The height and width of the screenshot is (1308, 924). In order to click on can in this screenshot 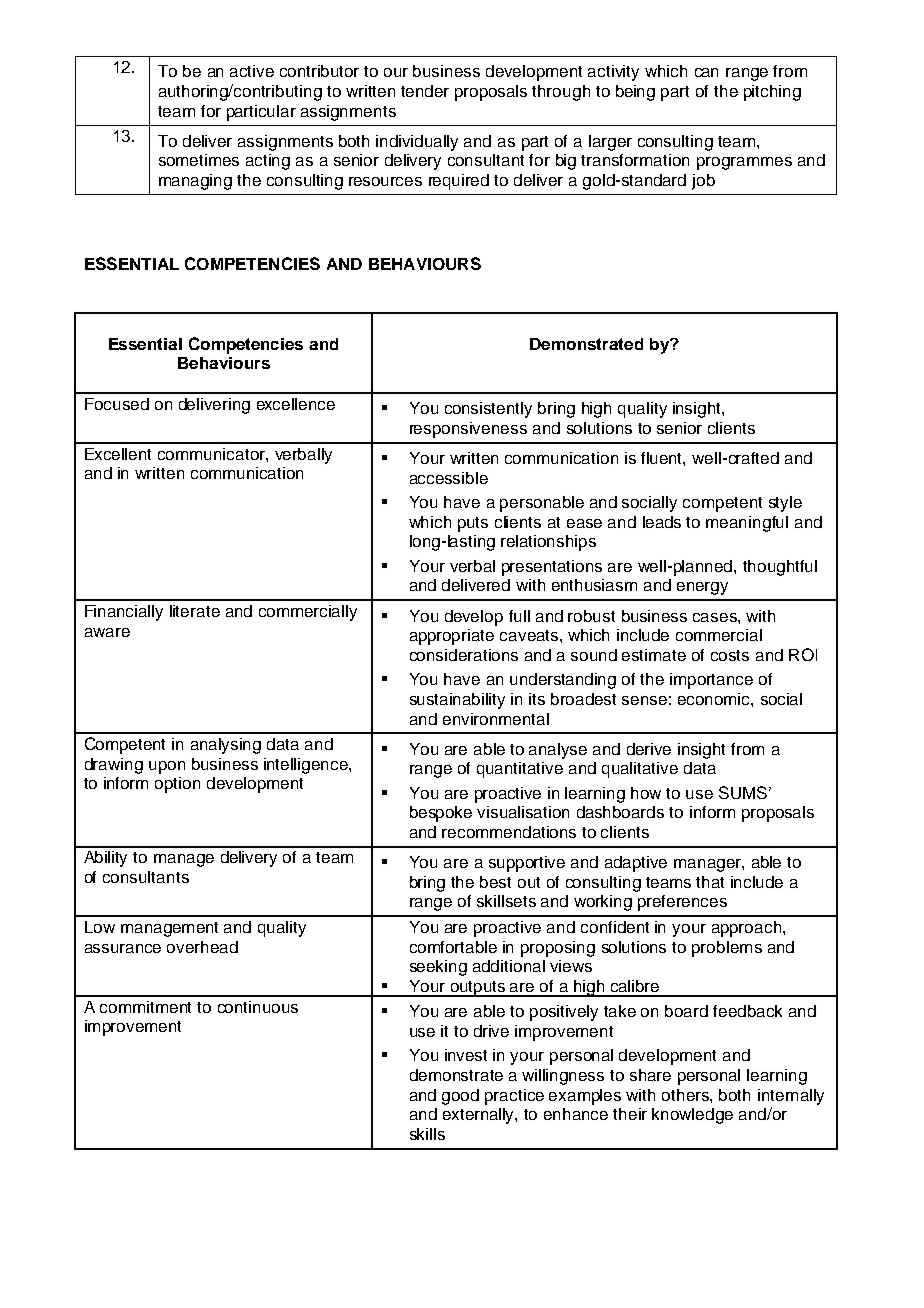, I will do `click(706, 72)`.
